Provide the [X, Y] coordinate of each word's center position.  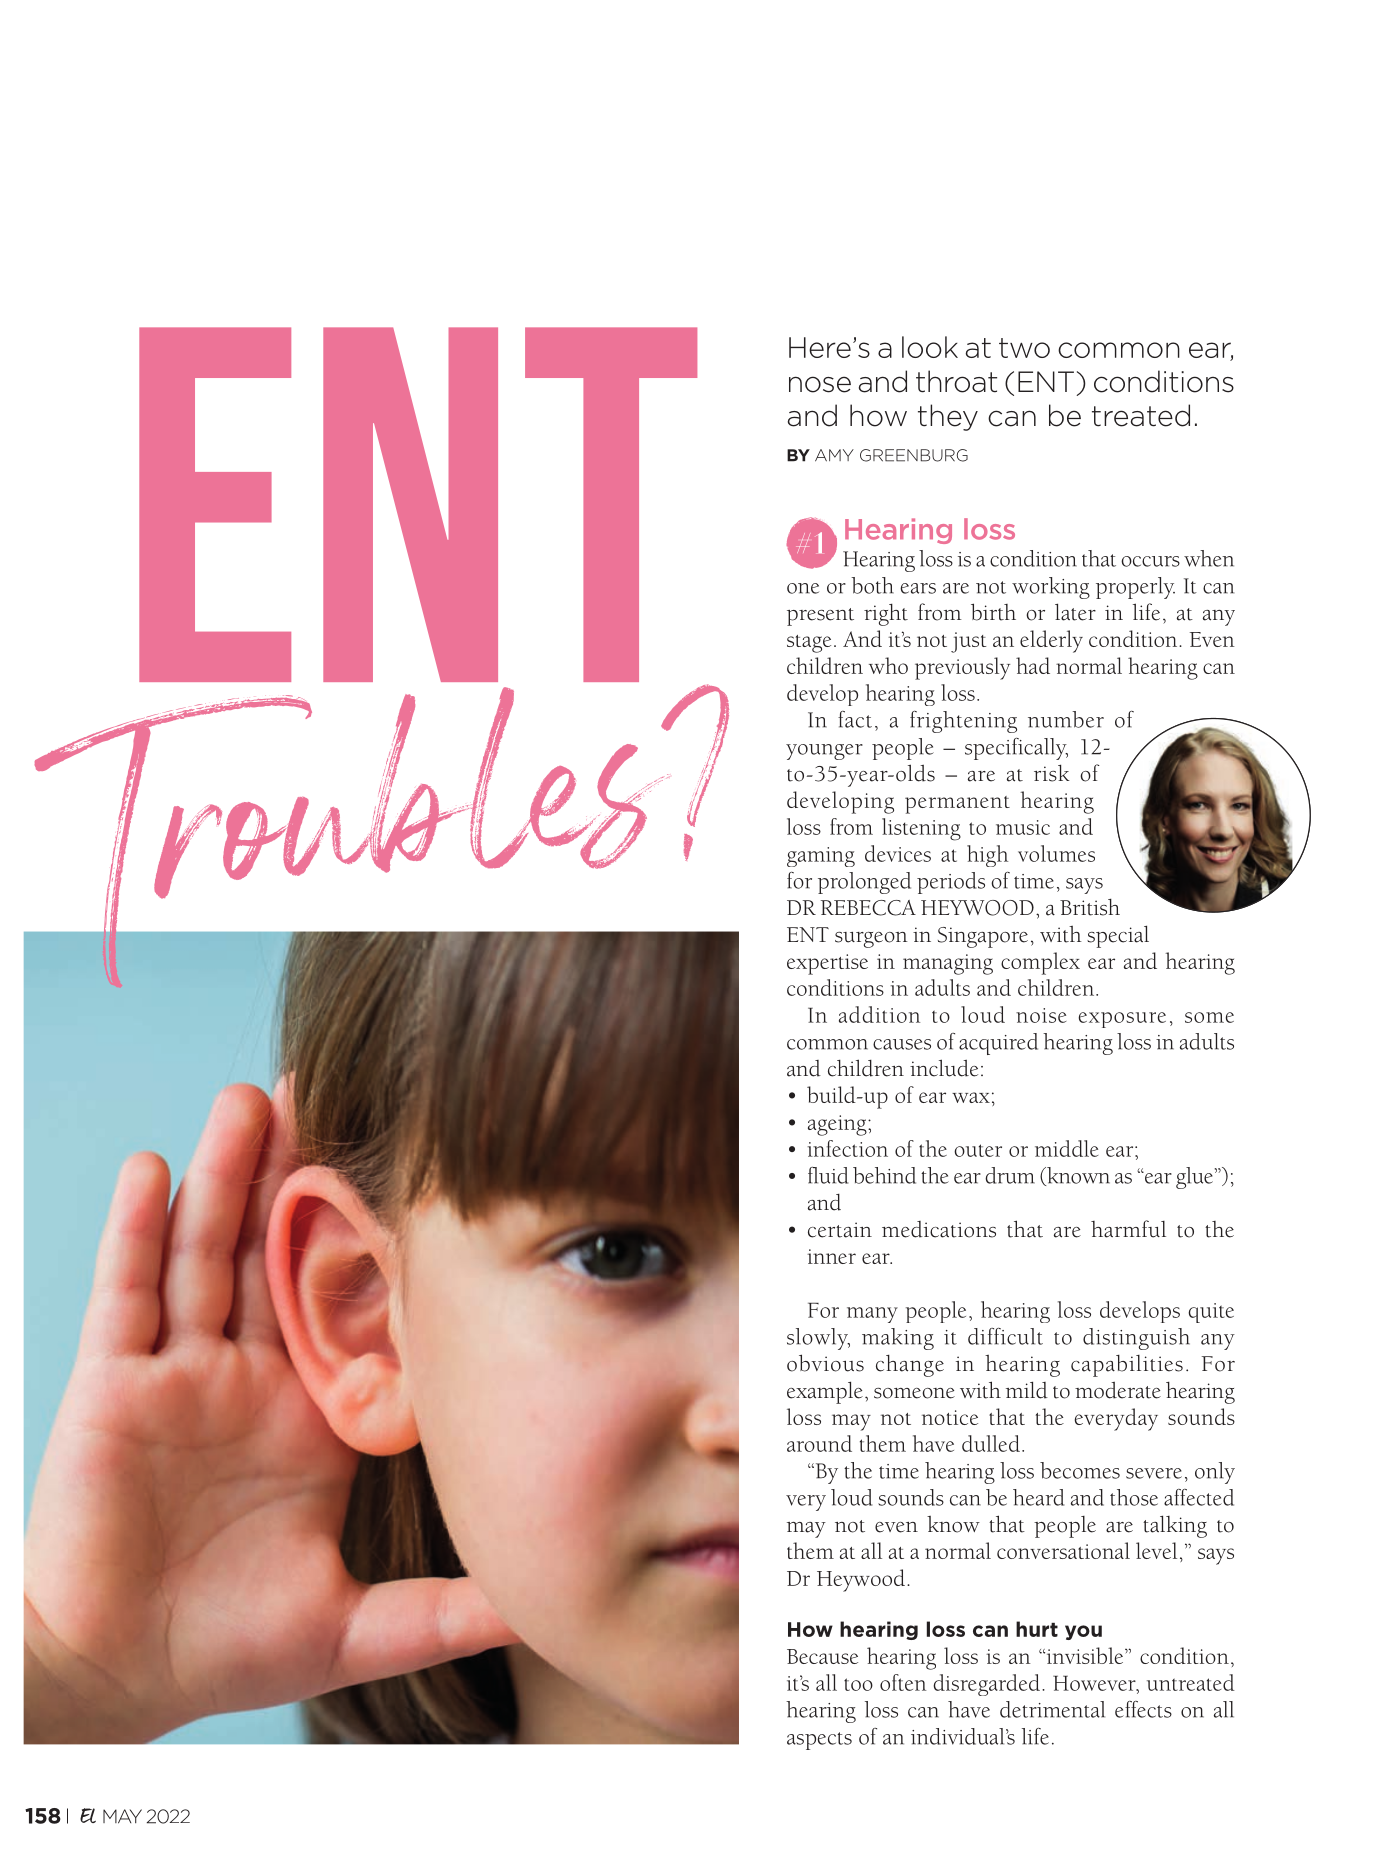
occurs [1150, 561]
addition [879, 1014]
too [858, 1684]
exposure [1122, 1020]
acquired [998, 1044]
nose [820, 384]
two [1024, 348]
